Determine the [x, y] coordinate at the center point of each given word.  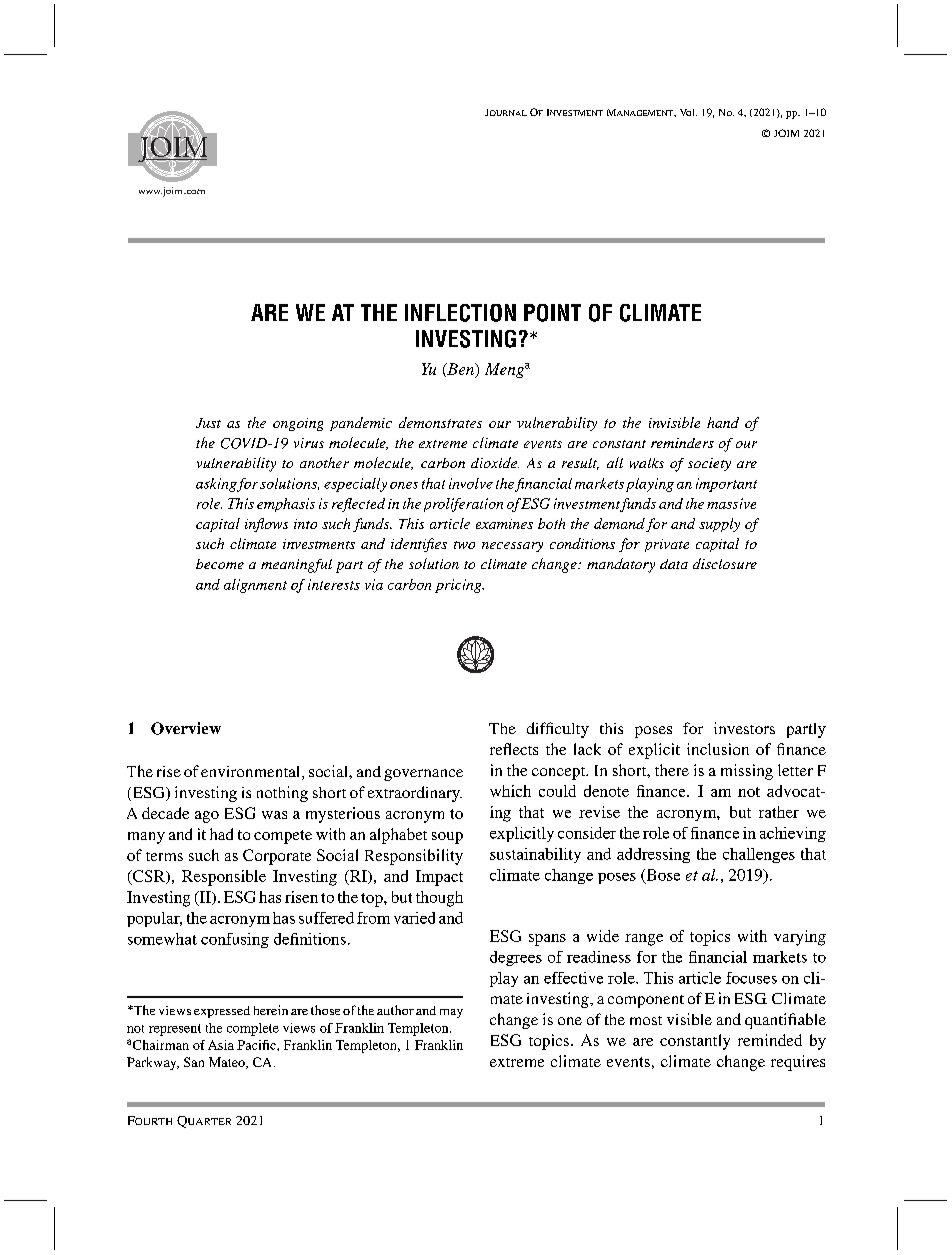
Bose [662, 876]
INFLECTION [460, 313]
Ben [460, 370]
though [439, 899]
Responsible [224, 878]
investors [744, 728]
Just [208, 423]
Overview [186, 728]
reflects [514, 749]
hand [723, 422]
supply [719, 525]
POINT [552, 313]
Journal [506, 112]
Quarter [204, 1122]
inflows [266, 525]
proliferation [463, 505]
